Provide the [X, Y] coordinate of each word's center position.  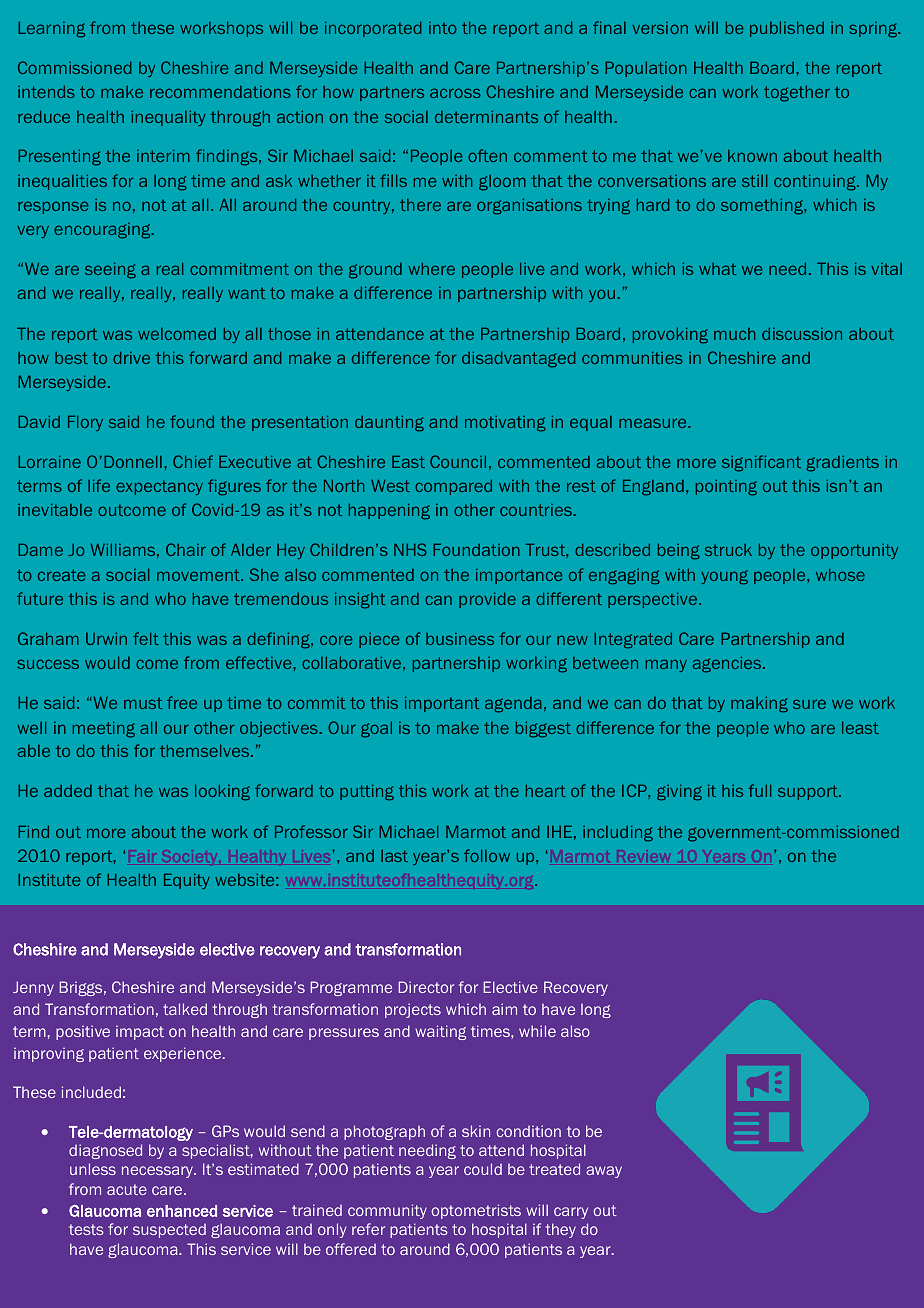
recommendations [220, 92]
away [604, 1172]
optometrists [476, 1211]
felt [146, 638]
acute [127, 1189]
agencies [728, 664]
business [460, 639]
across [455, 93]
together [797, 93]
